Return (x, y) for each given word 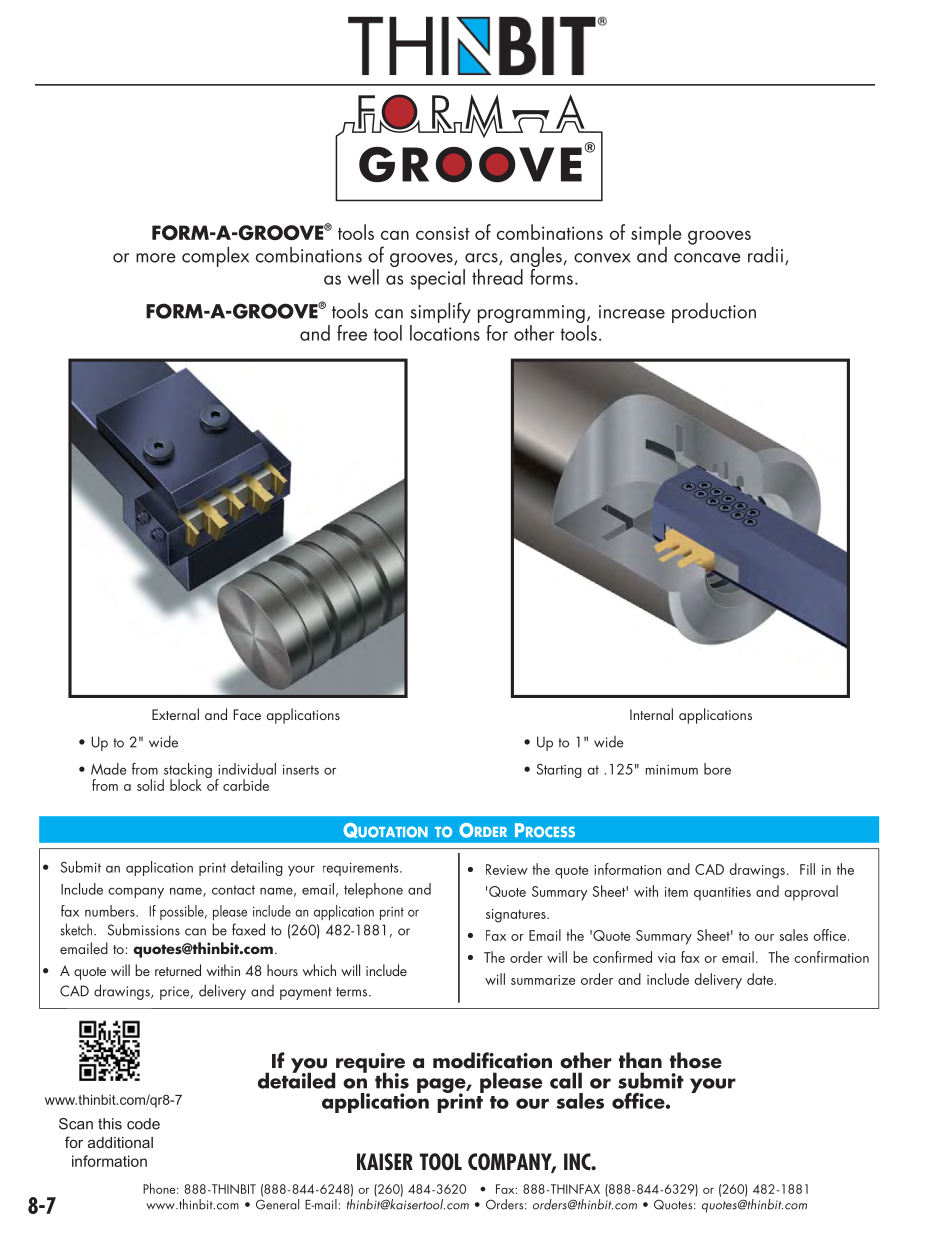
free (352, 333)
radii (765, 255)
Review (507, 869)
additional (120, 1142)
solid (150, 785)
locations (445, 333)
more (156, 258)
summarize (543, 980)
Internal (651, 714)
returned (178, 970)
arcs (482, 259)
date (760, 979)
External (175, 714)
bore (717, 769)
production (714, 313)
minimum (672, 769)
